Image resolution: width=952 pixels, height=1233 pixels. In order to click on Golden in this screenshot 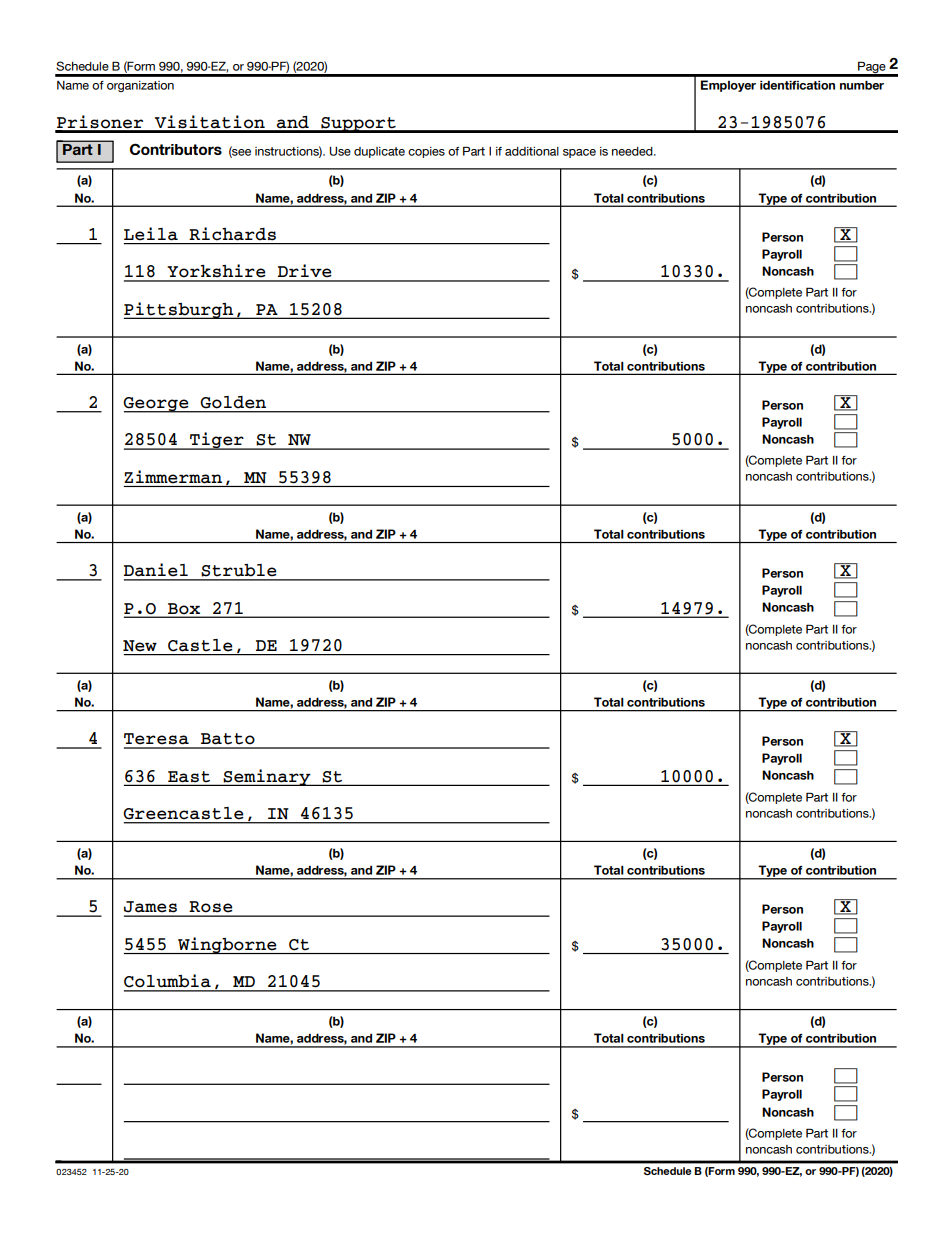, I will do `click(233, 402)`.
